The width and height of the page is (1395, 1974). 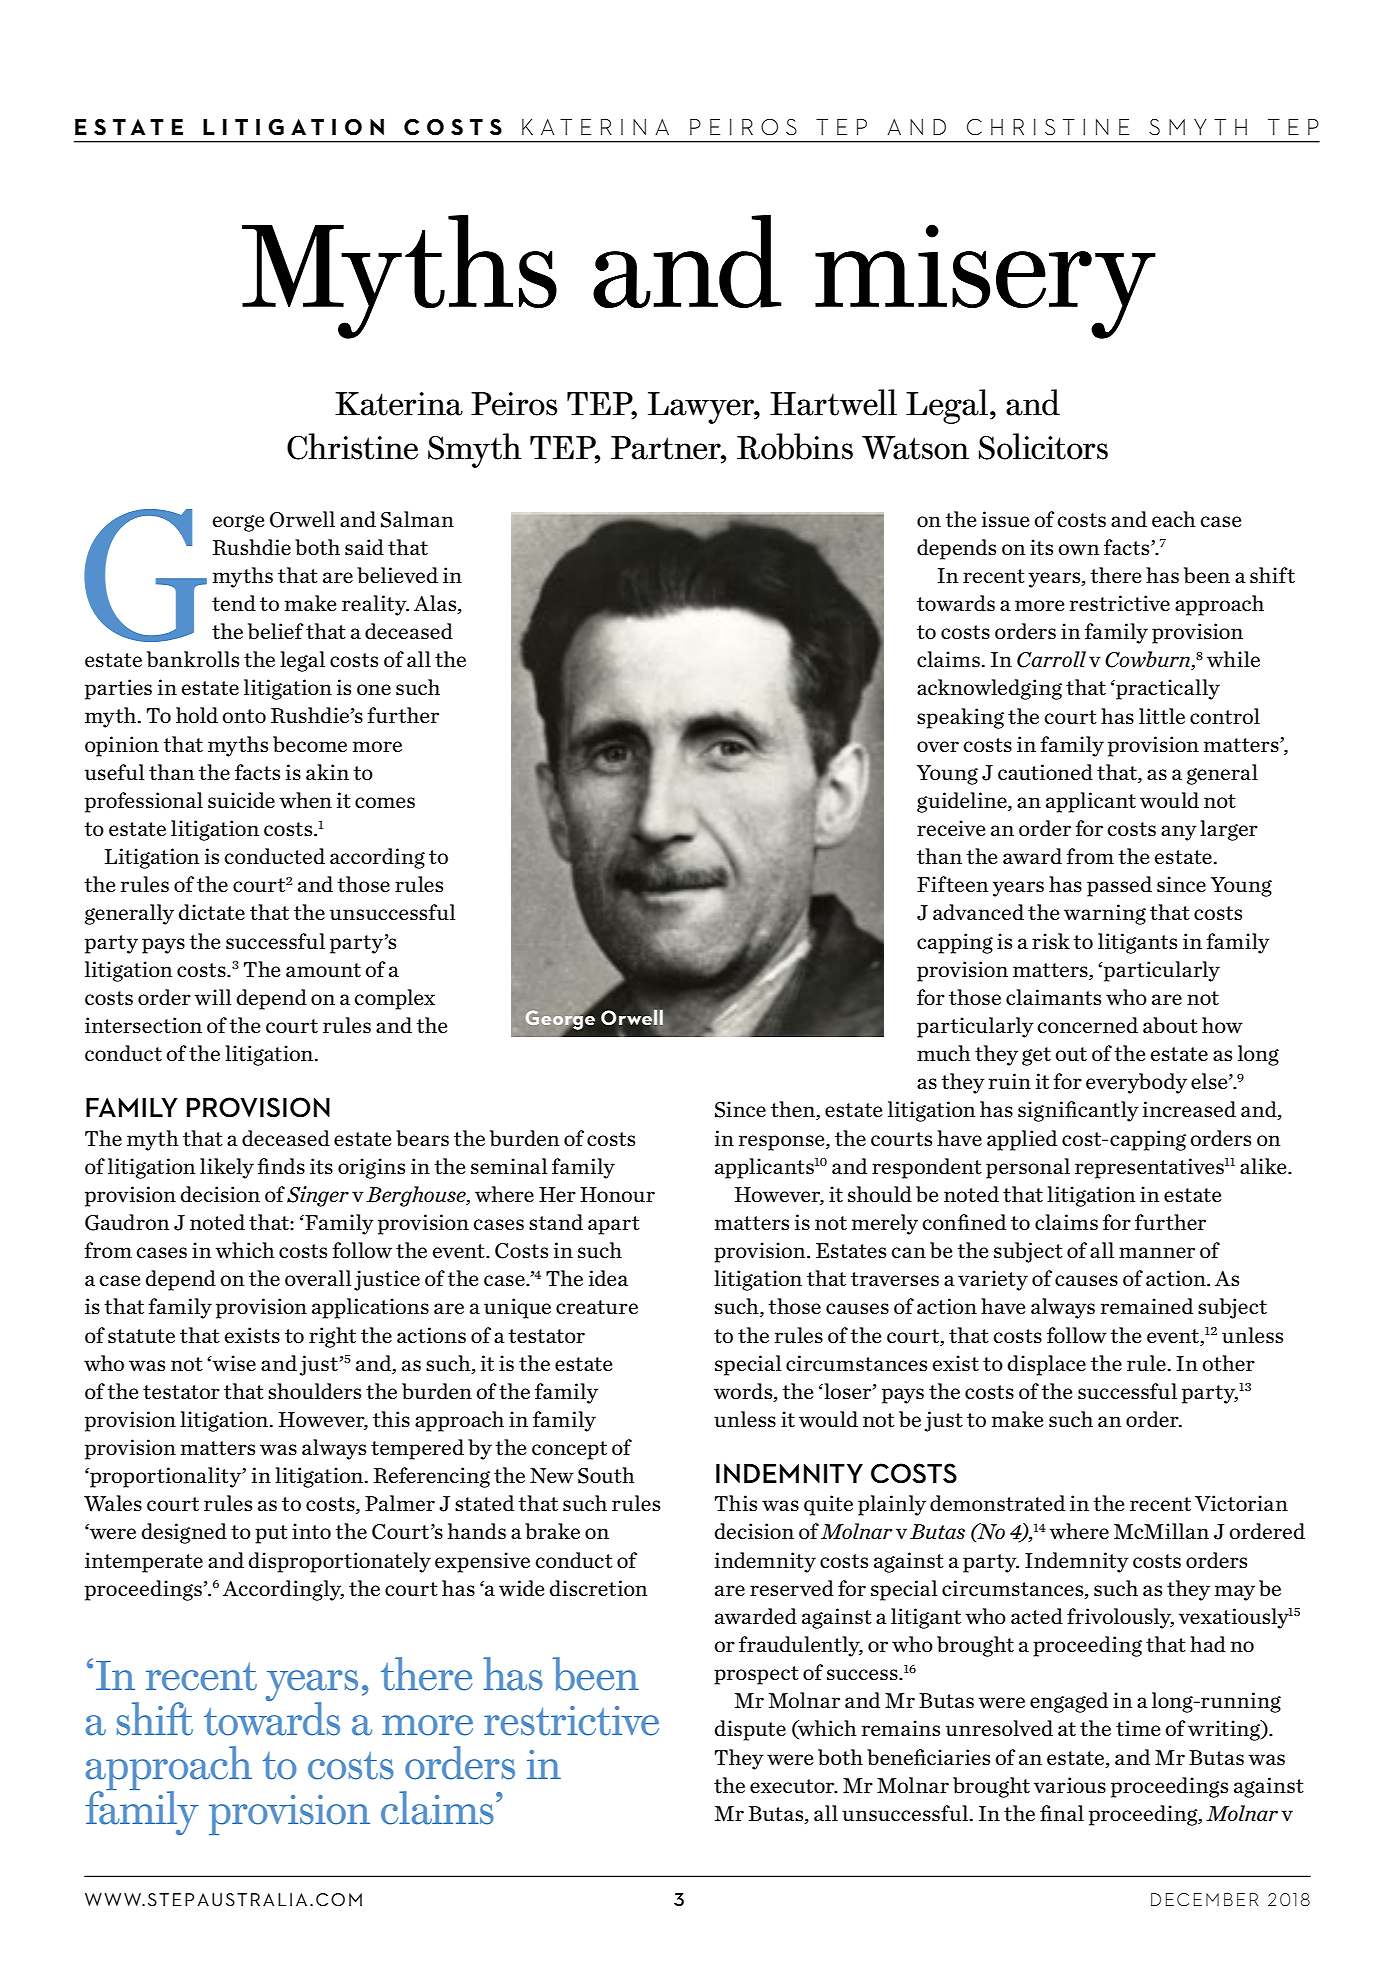 I want to click on misery, so click(x=985, y=281).
